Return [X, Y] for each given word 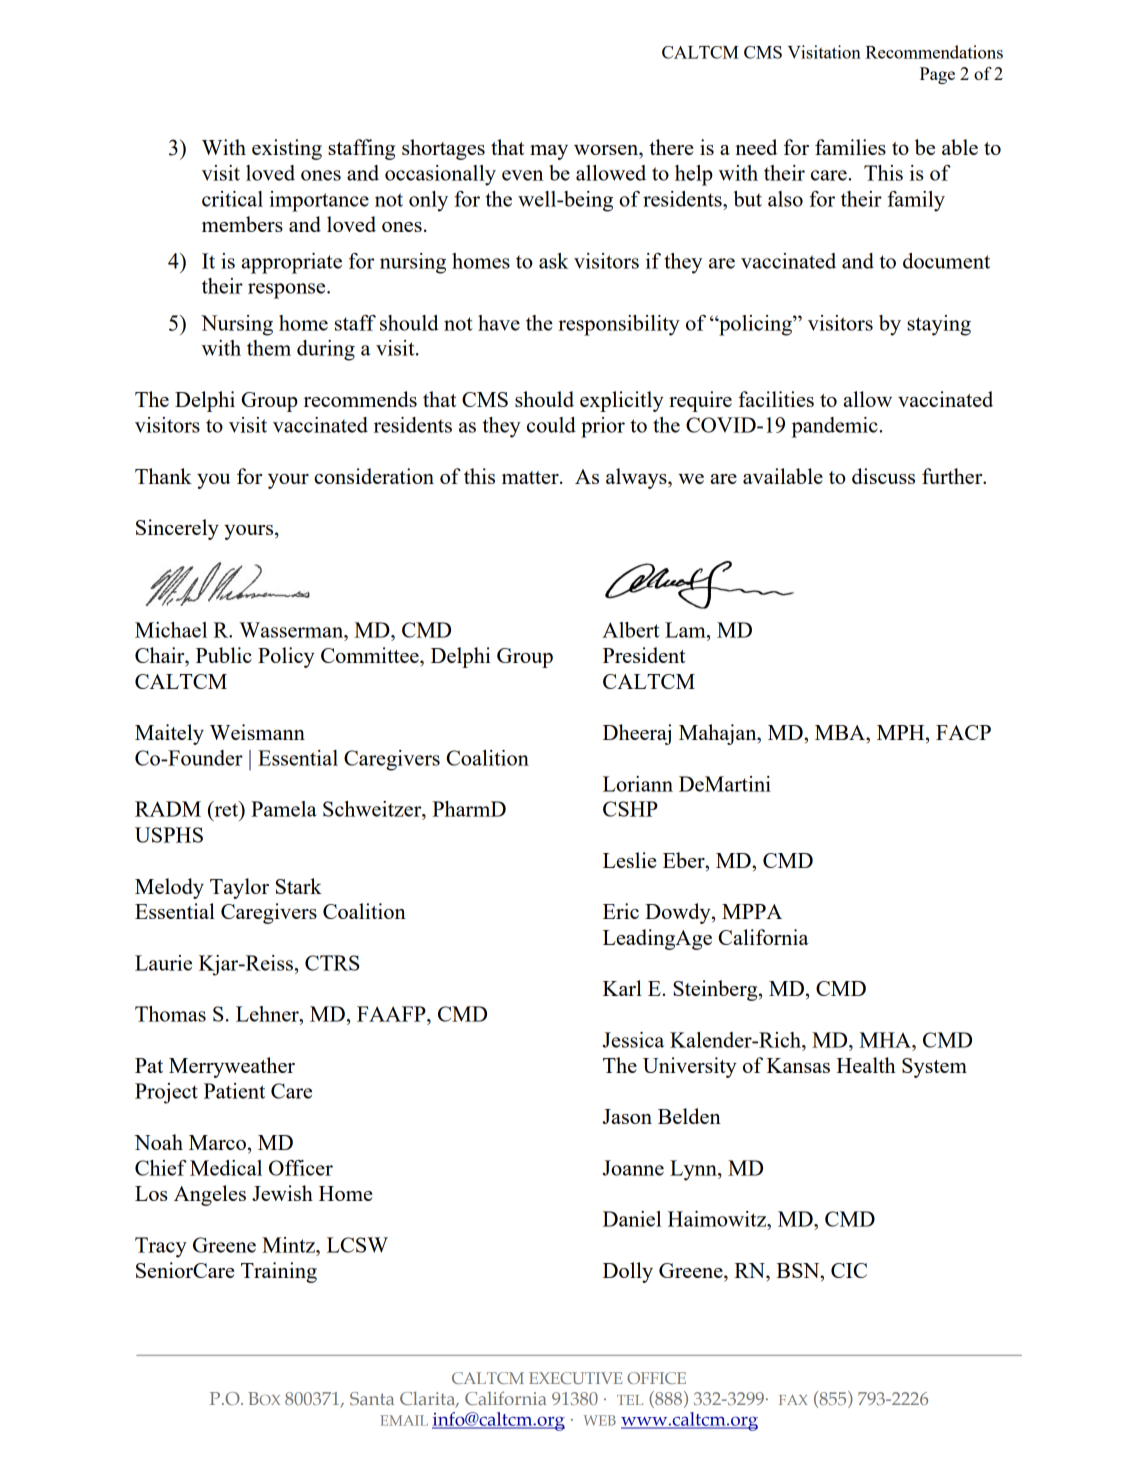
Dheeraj [637, 734]
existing [287, 149]
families [850, 147]
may [549, 152]
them [269, 348]
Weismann [257, 732]
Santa [372, 1398]
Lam [686, 630]
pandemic [836, 427]
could [551, 425]
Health [866, 1065]
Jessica [633, 1040]
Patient [234, 1091]
